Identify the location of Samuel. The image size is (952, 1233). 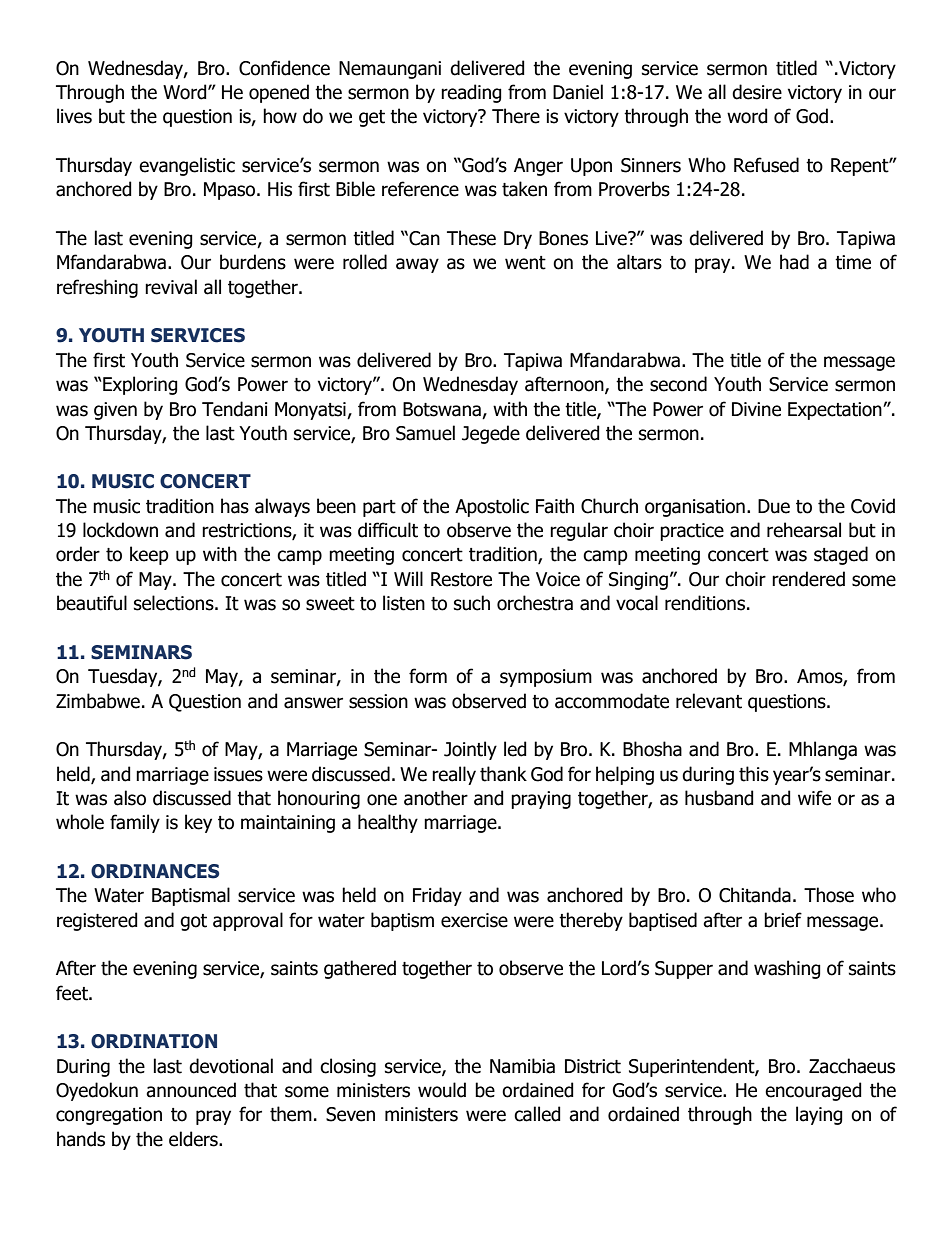
(425, 433).
